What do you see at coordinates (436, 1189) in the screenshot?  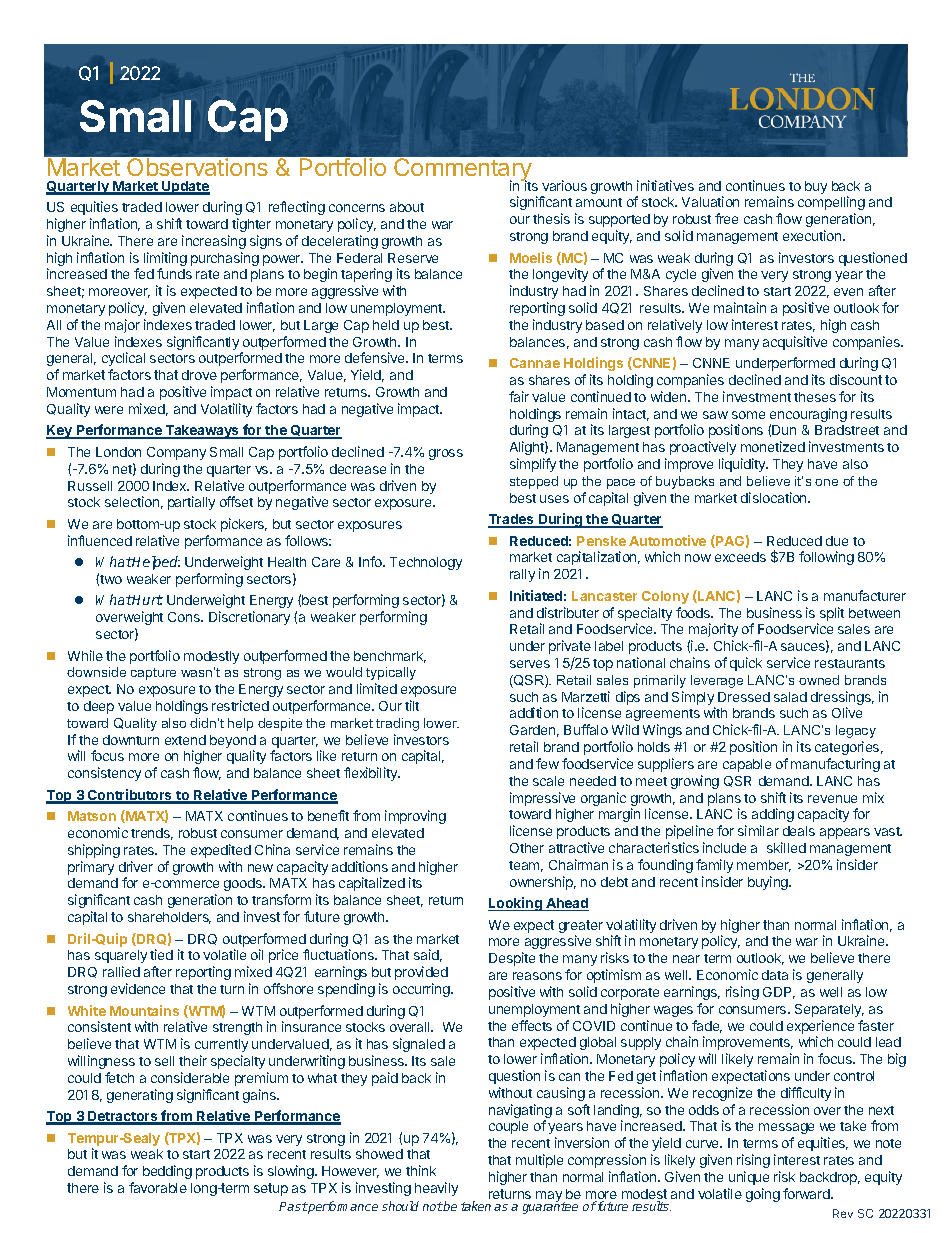 I see `heavily` at bounding box center [436, 1189].
